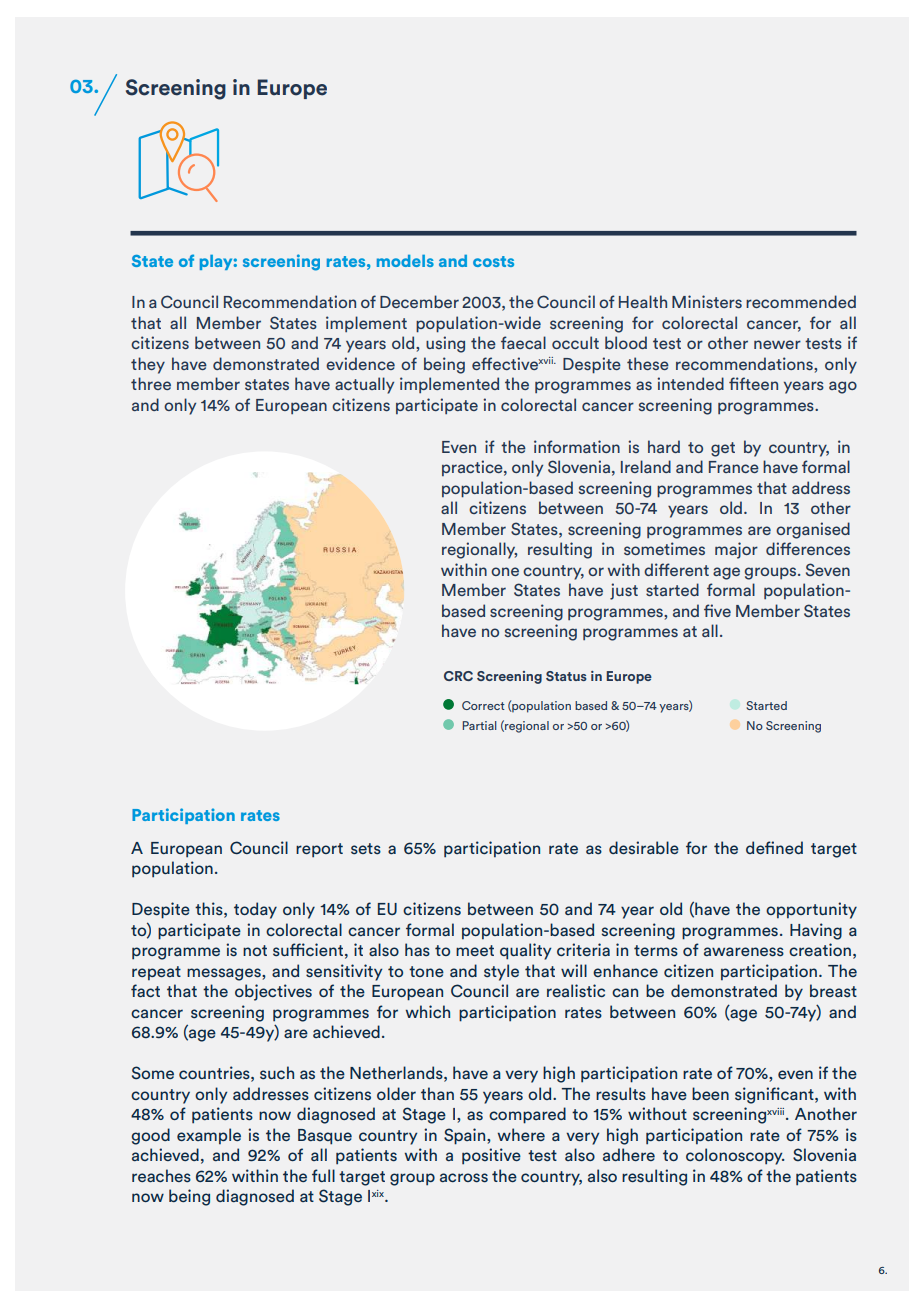 The height and width of the page is (1307, 924). I want to click on example, so click(209, 1136).
